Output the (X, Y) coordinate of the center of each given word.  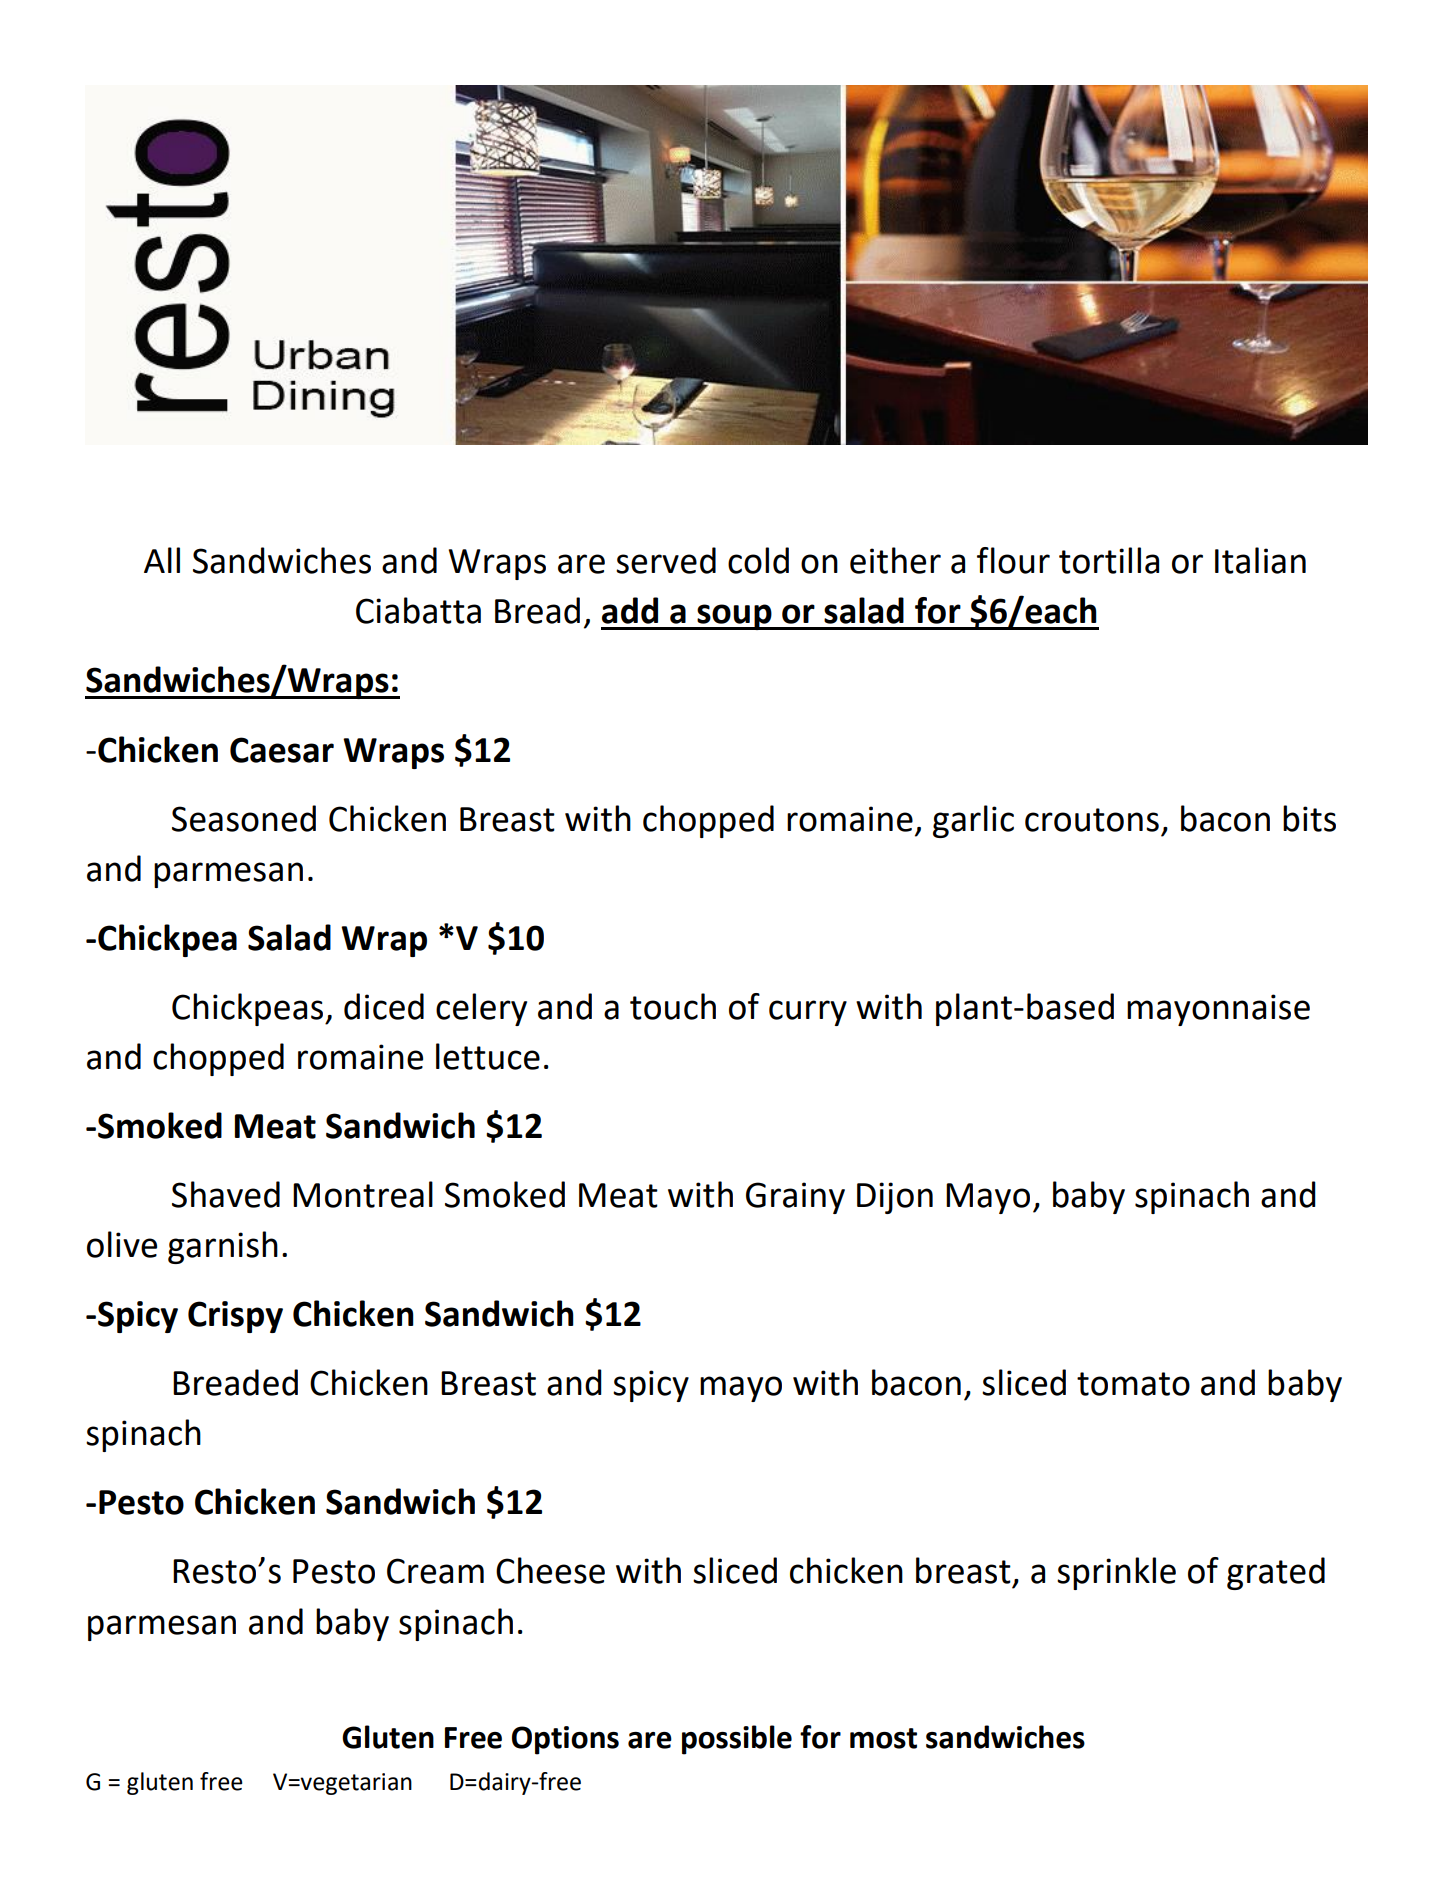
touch (673, 1006)
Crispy (235, 1317)
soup (734, 617)
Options (565, 1740)
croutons (1092, 820)
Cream (435, 1571)
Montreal (363, 1194)
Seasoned (244, 818)
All (162, 560)
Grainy (795, 1198)
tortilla (1109, 560)
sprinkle (1116, 1573)
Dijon (895, 1198)
